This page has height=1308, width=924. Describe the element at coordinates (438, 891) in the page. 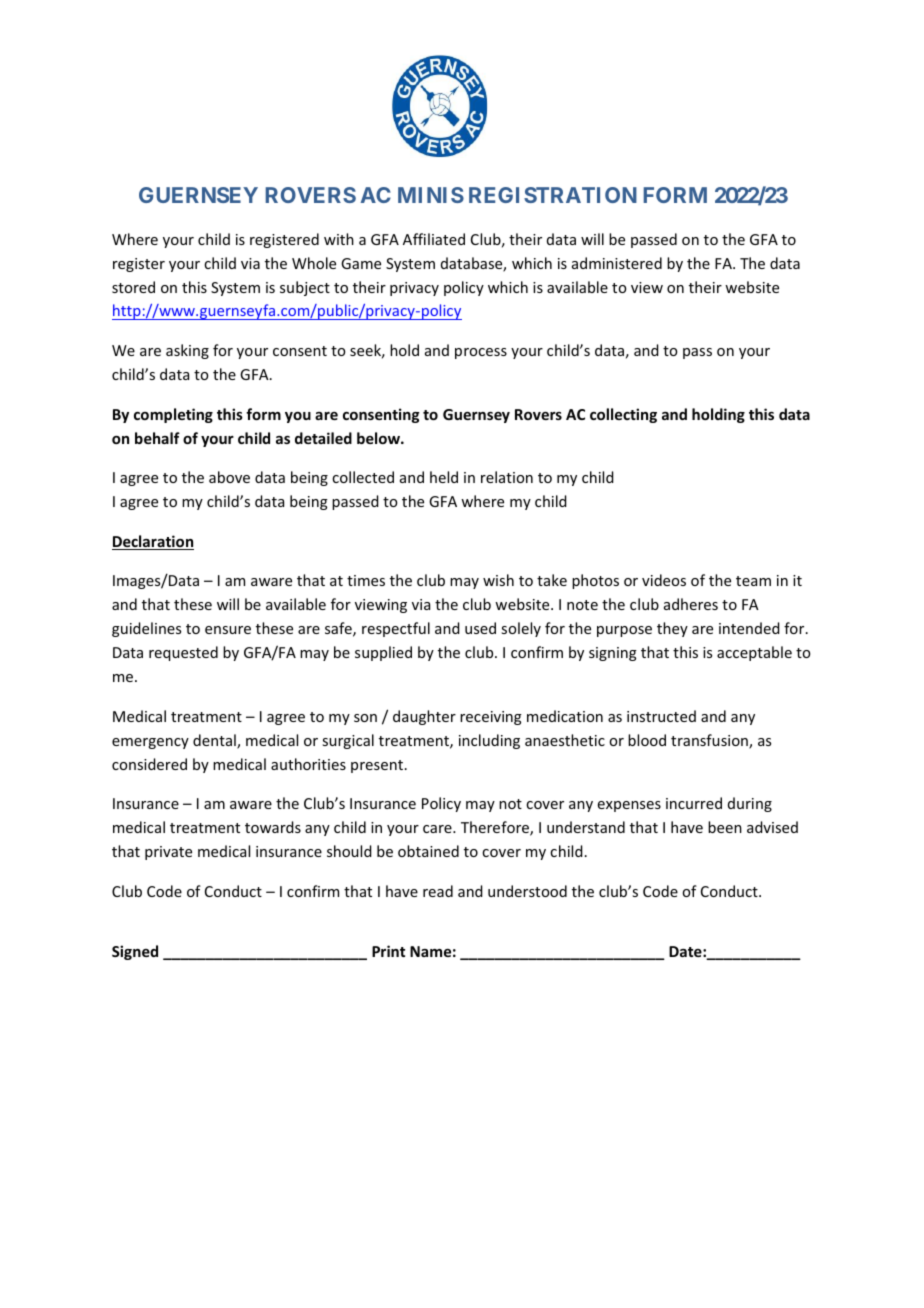

I see `read` at that location.
